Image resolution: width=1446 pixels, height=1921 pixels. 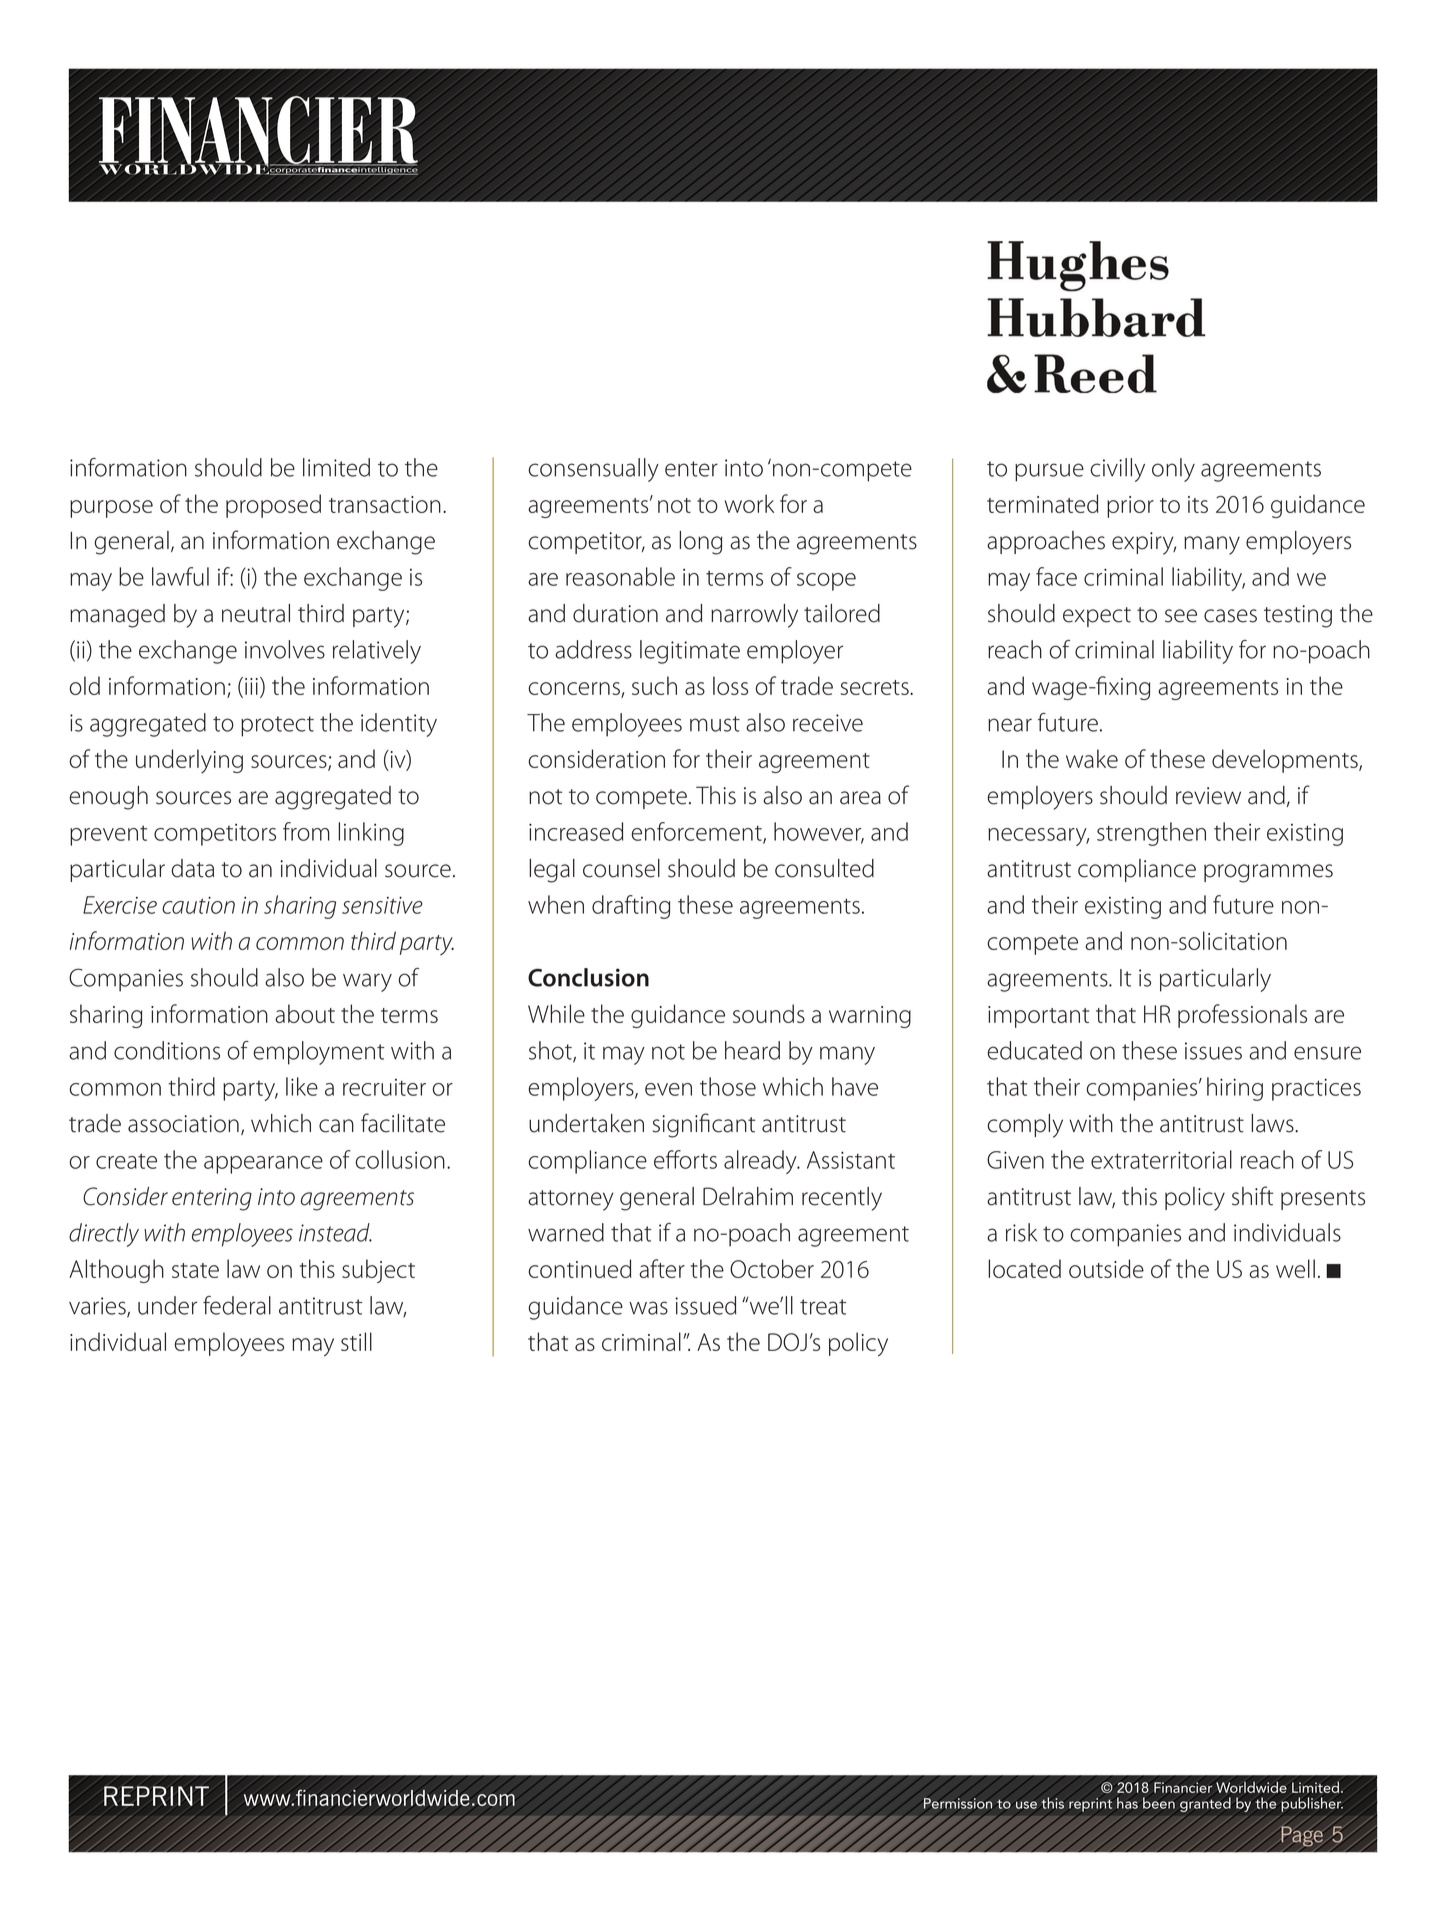 What do you see at coordinates (1106, 1268) in the image?
I see `outside` at bounding box center [1106, 1268].
